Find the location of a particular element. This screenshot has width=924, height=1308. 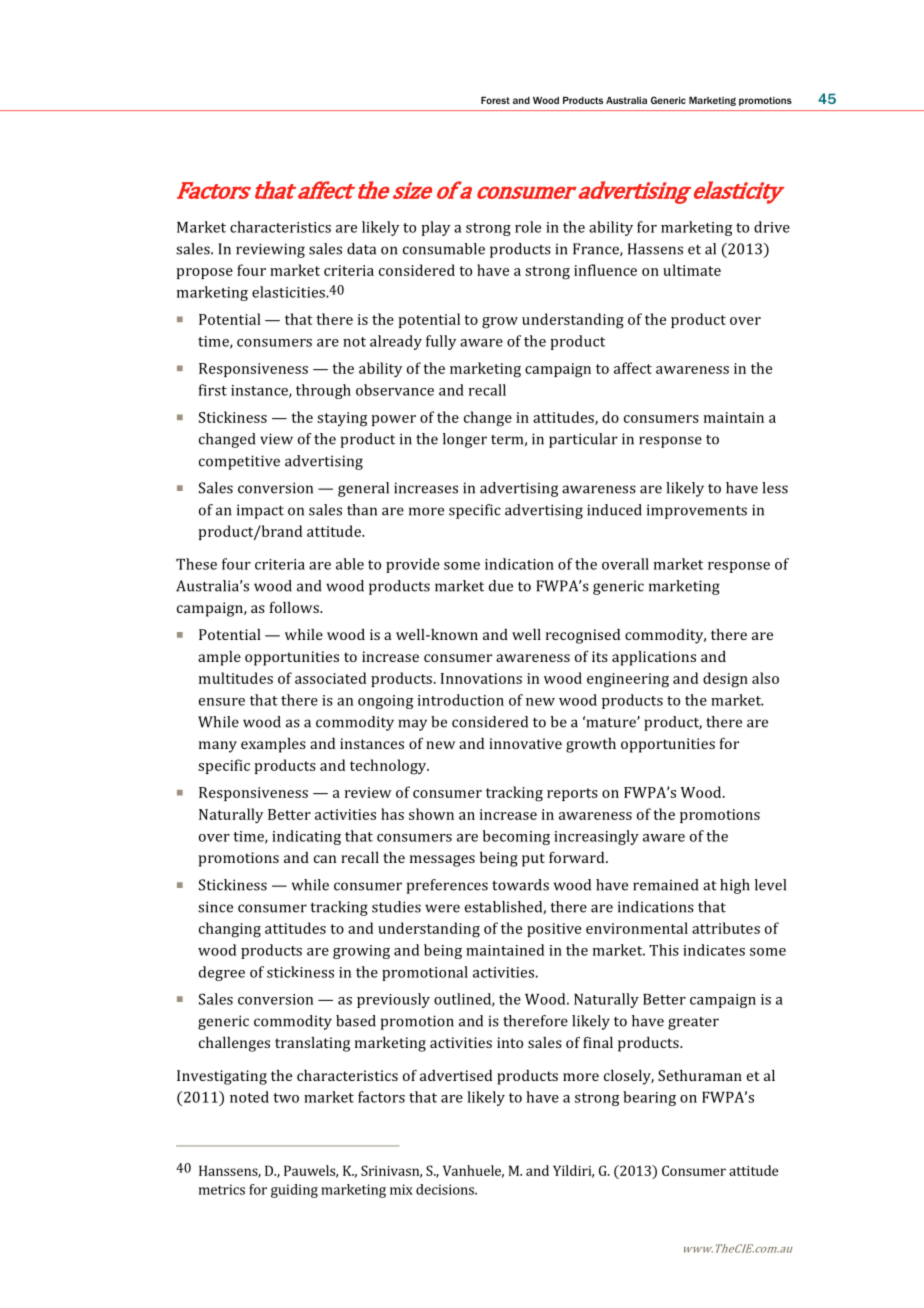

changing is located at coordinates (230, 930).
